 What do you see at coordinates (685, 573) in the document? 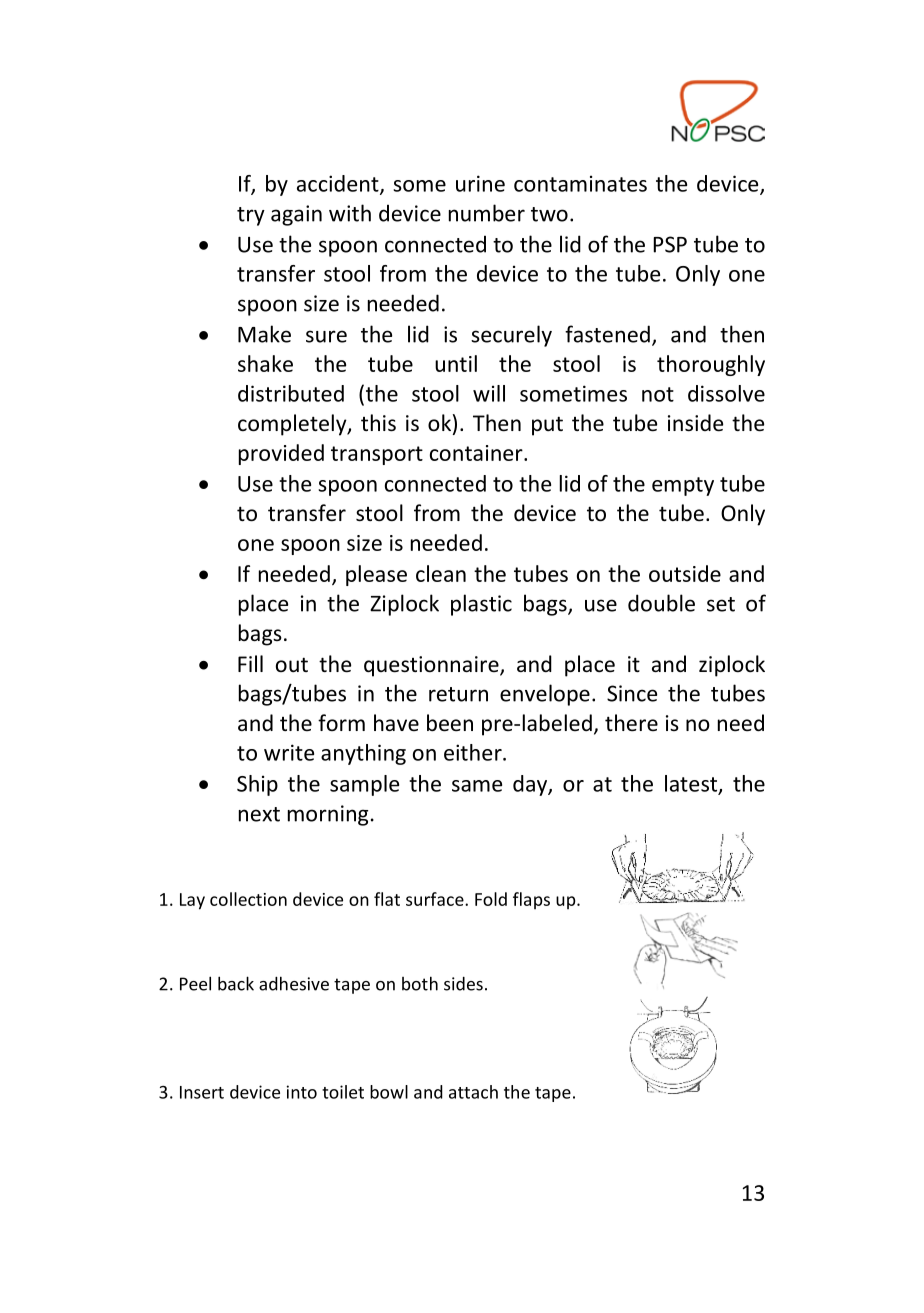
I see `outside` at bounding box center [685, 573].
